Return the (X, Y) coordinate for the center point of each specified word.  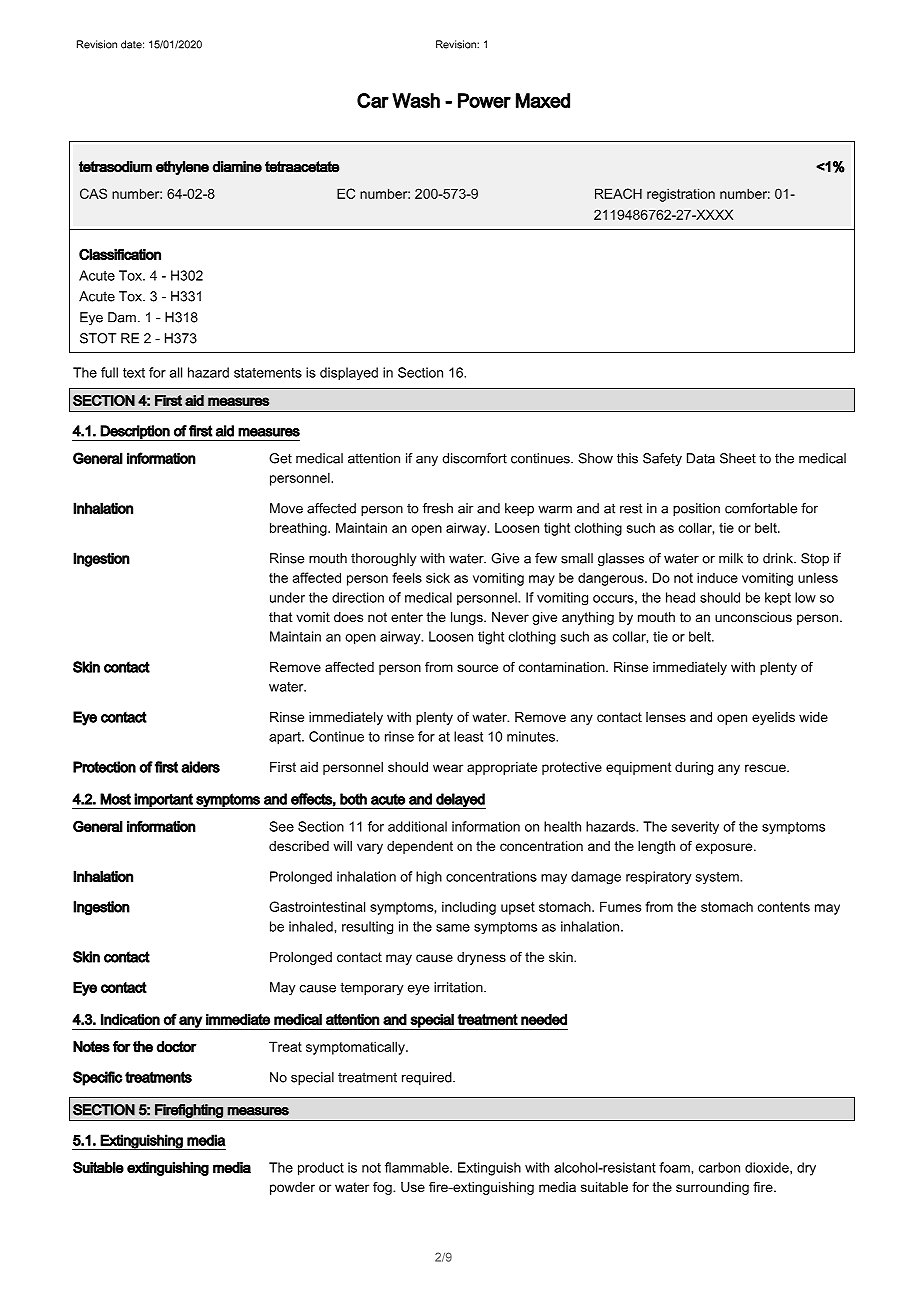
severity (695, 827)
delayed (460, 801)
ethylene (182, 168)
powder (292, 1188)
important (164, 801)
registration (681, 195)
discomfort (474, 458)
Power (484, 100)
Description (135, 433)
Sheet (738, 458)
